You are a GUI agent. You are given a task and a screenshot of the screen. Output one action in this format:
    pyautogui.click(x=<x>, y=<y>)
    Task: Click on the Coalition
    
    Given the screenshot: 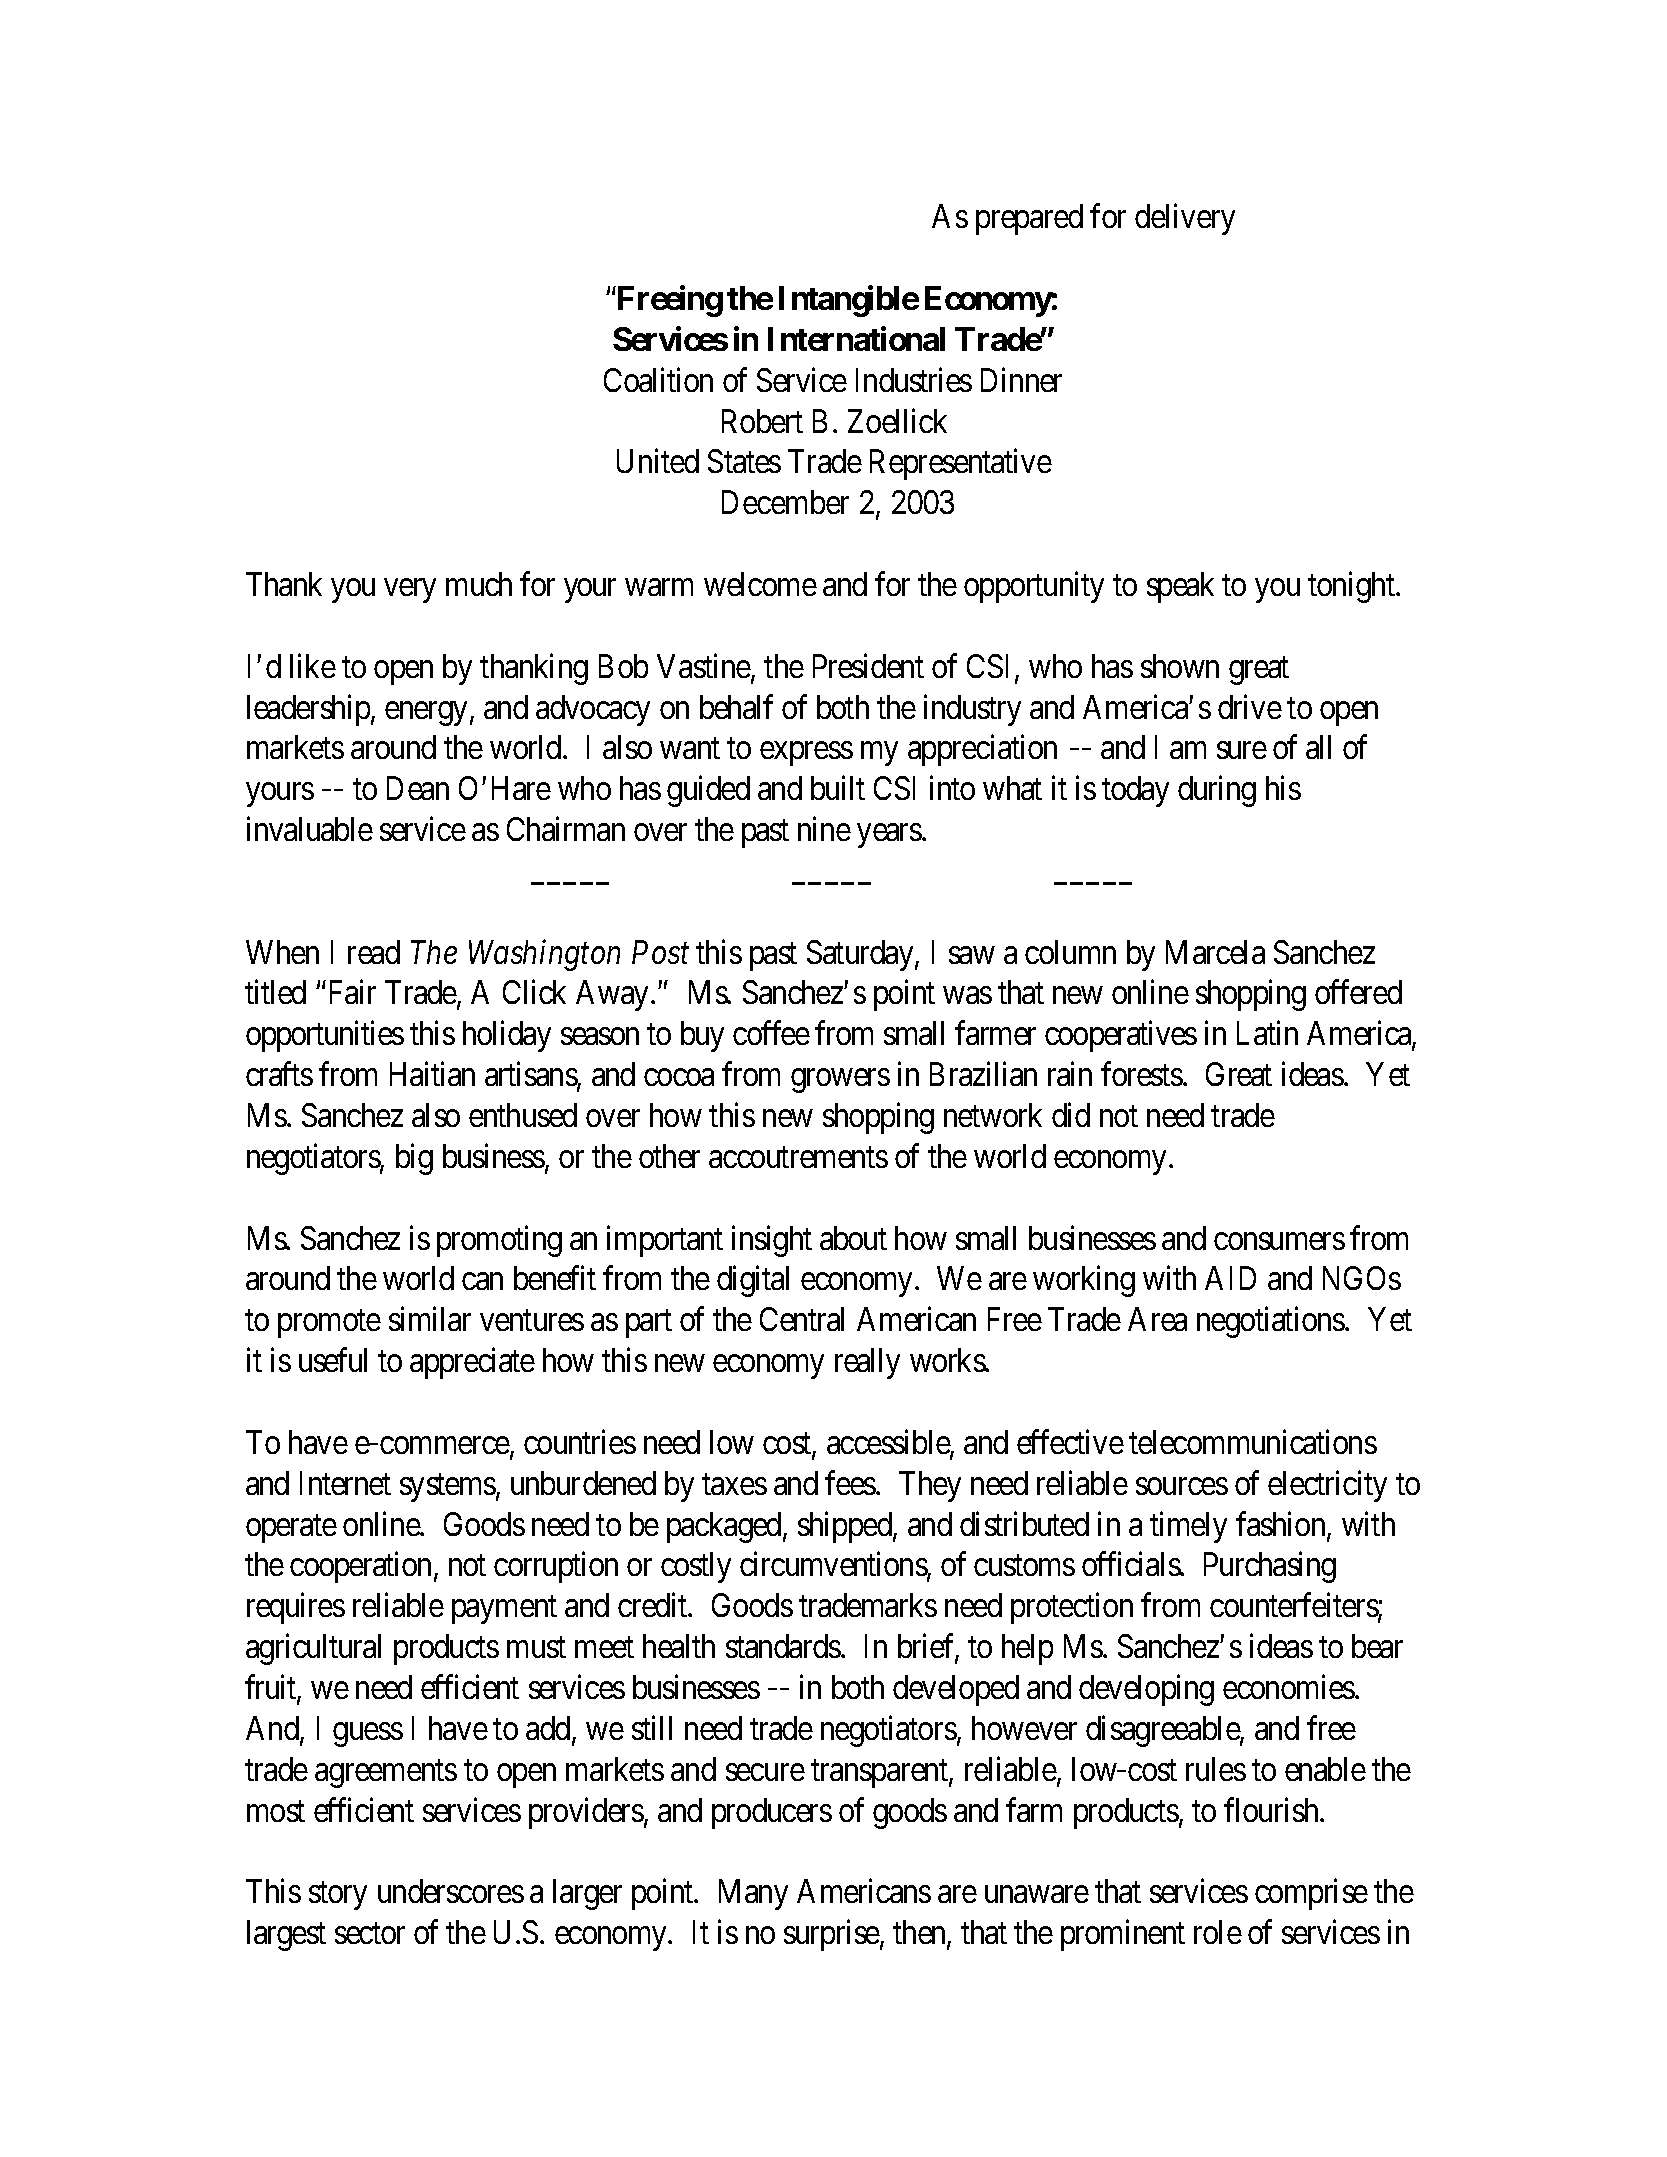 What is the action you would take?
    pyautogui.click(x=658, y=379)
